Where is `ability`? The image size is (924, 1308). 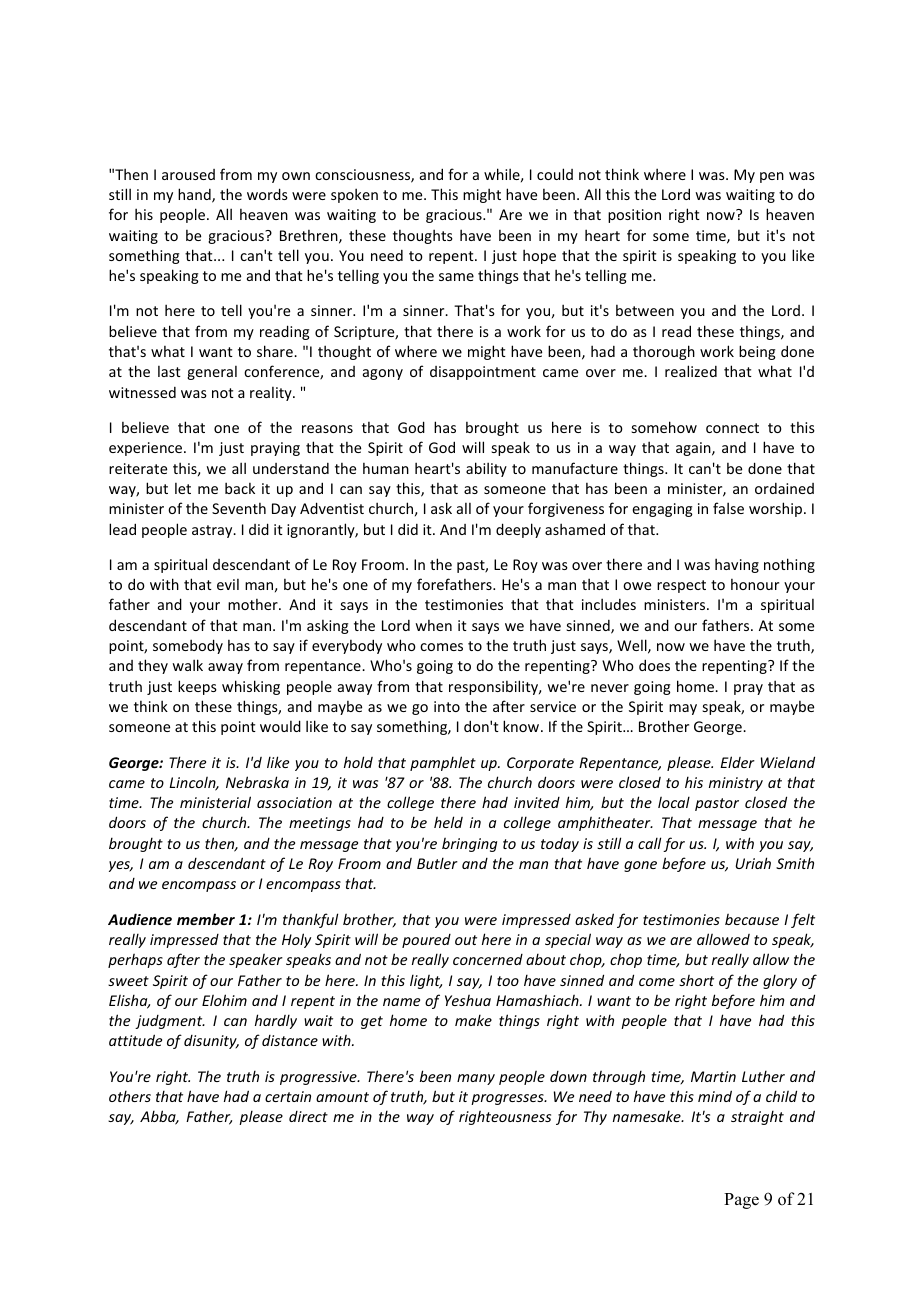 ability is located at coordinates (486, 469).
